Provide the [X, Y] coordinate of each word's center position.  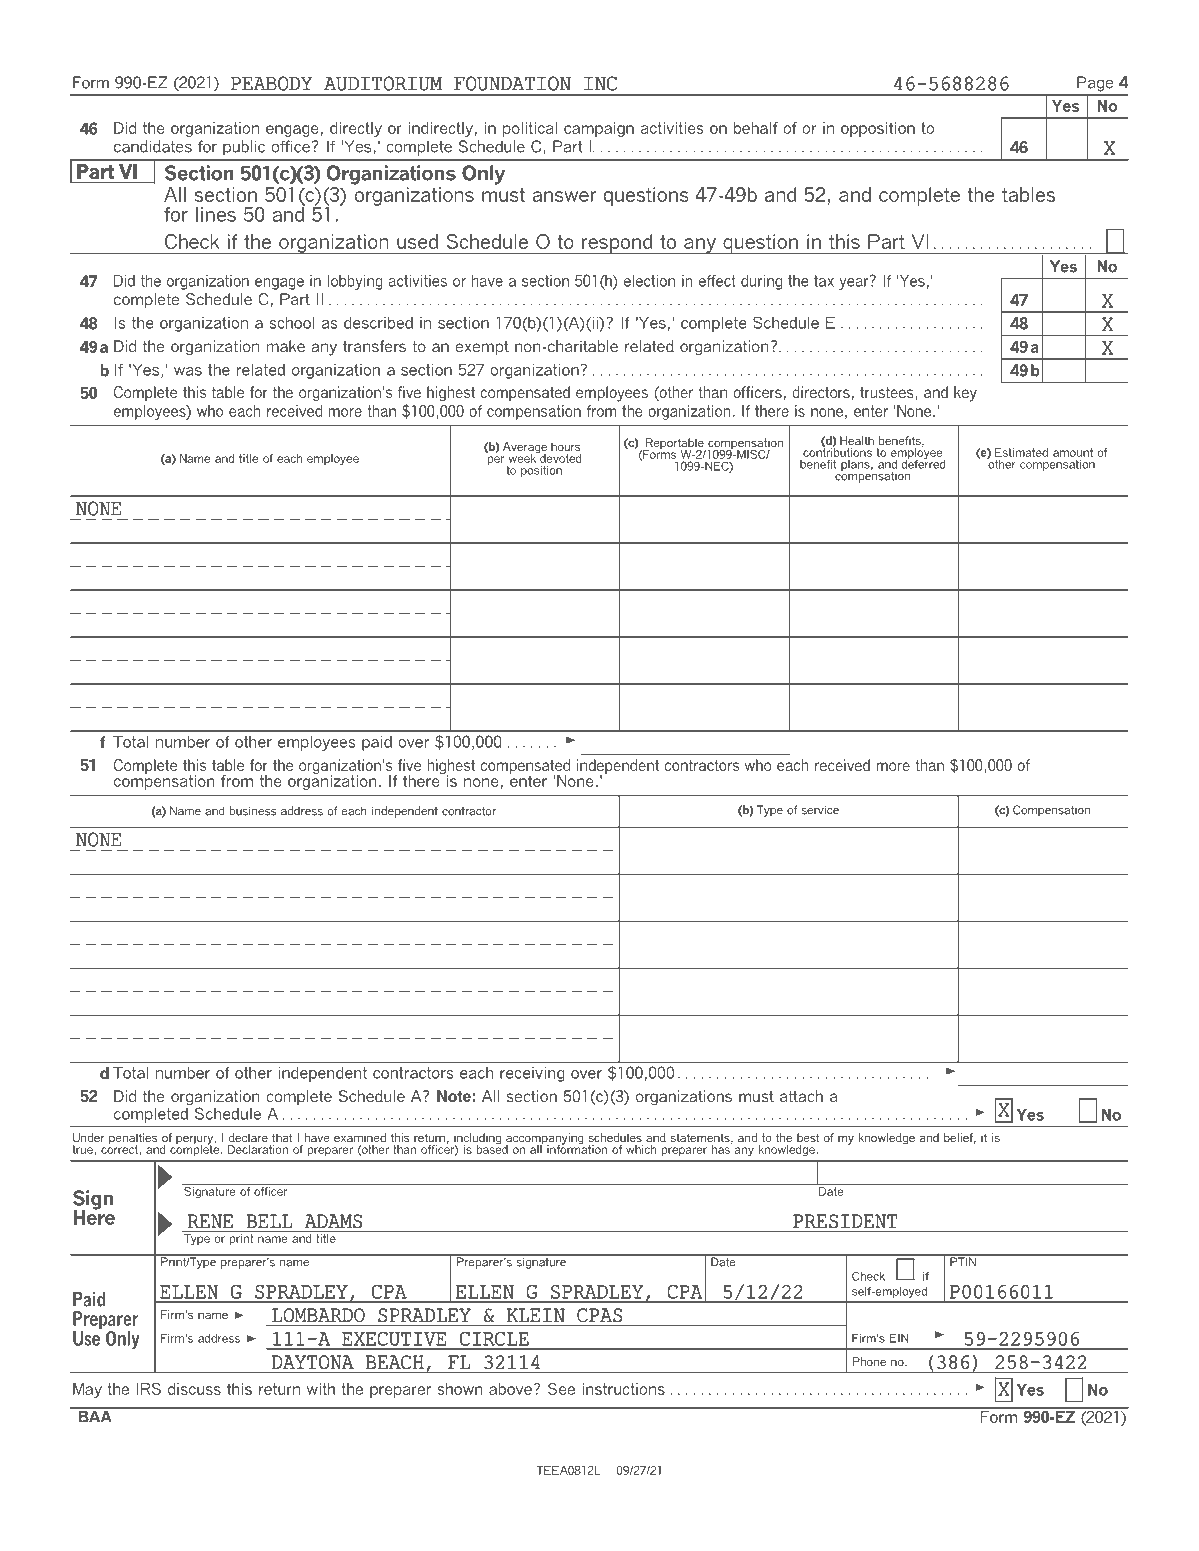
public [244, 148]
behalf [756, 128]
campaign [599, 129]
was [188, 371]
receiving [532, 1074]
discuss [194, 1389]
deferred [924, 463]
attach [801, 1096]
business [253, 811]
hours [565, 446]
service [820, 810]
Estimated [1021, 452]
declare [248, 1137]
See [561, 1389]
